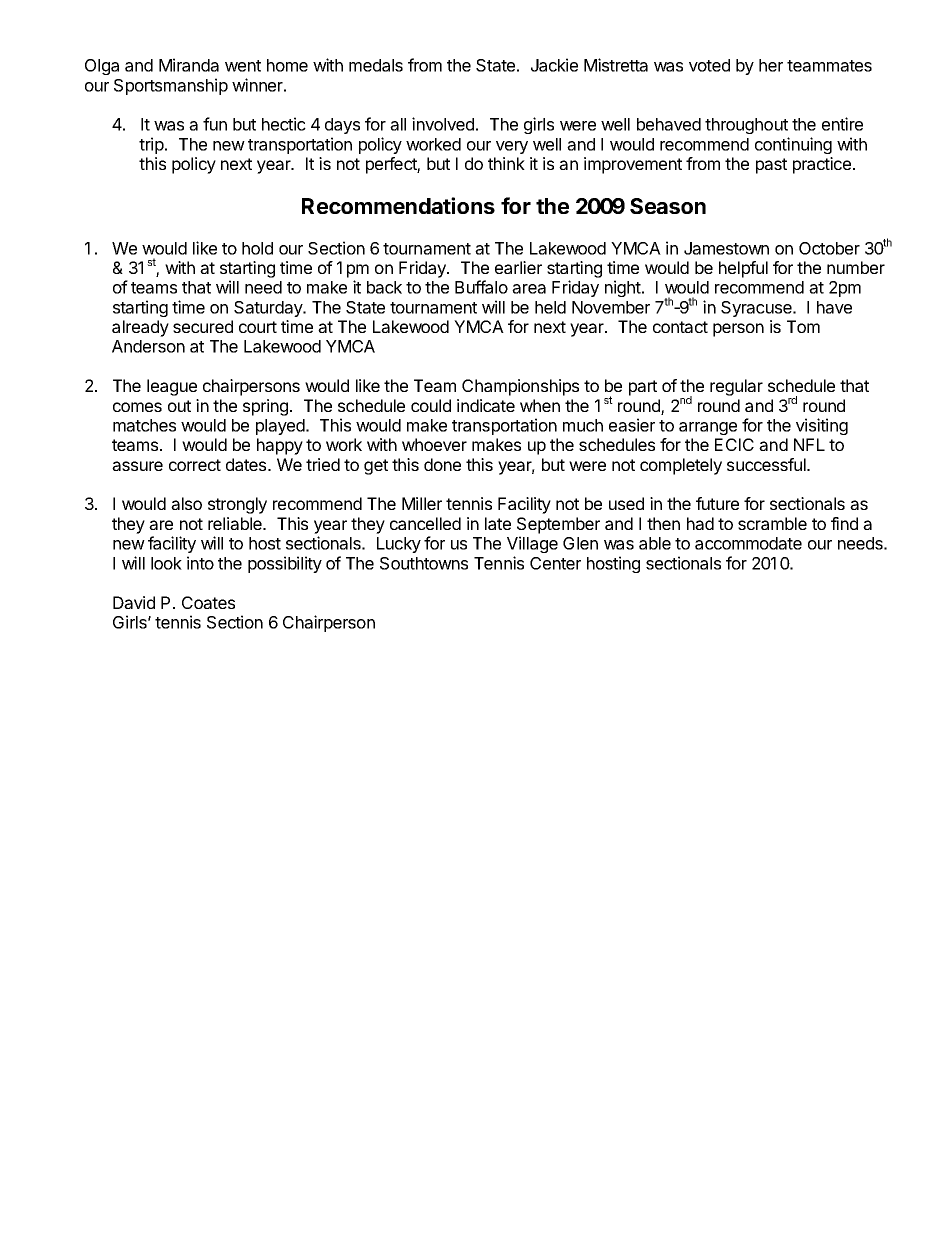 The image size is (952, 1233). I want to click on Jamestown, so click(726, 248).
